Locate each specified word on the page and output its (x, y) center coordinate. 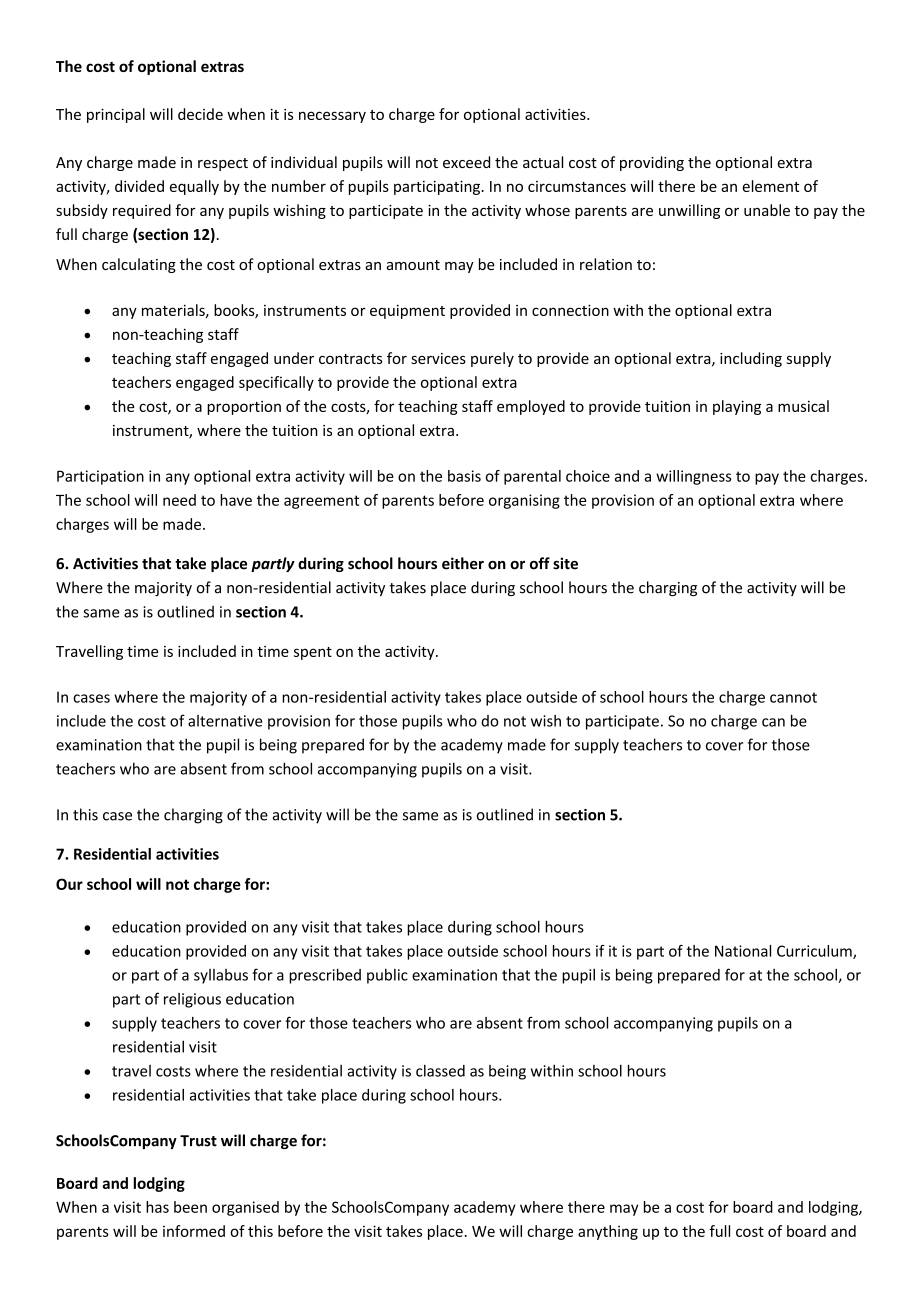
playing (737, 407)
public (387, 976)
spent (313, 653)
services (438, 358)
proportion (244, 408)
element (770, 186)
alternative (225, 721)
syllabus (221, 976)
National (743, 951)
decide (200, 114)
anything (608, 1232)
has (157, 1207)
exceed (466, 162)
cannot (793, 697)
